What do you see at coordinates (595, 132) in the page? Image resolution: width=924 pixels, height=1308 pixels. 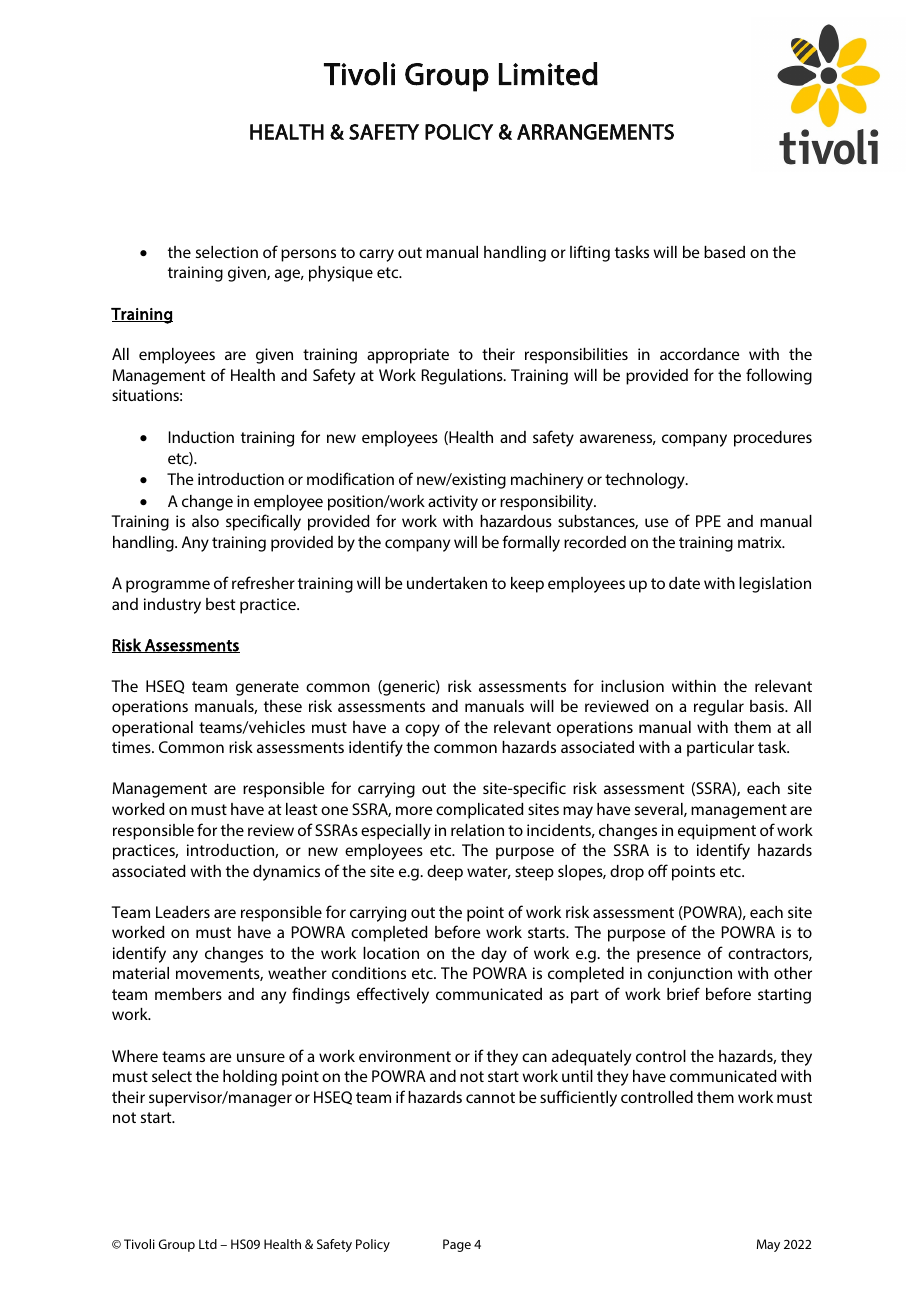 I see `ARRANGEMENTS` at bounding box center [595, 132].
